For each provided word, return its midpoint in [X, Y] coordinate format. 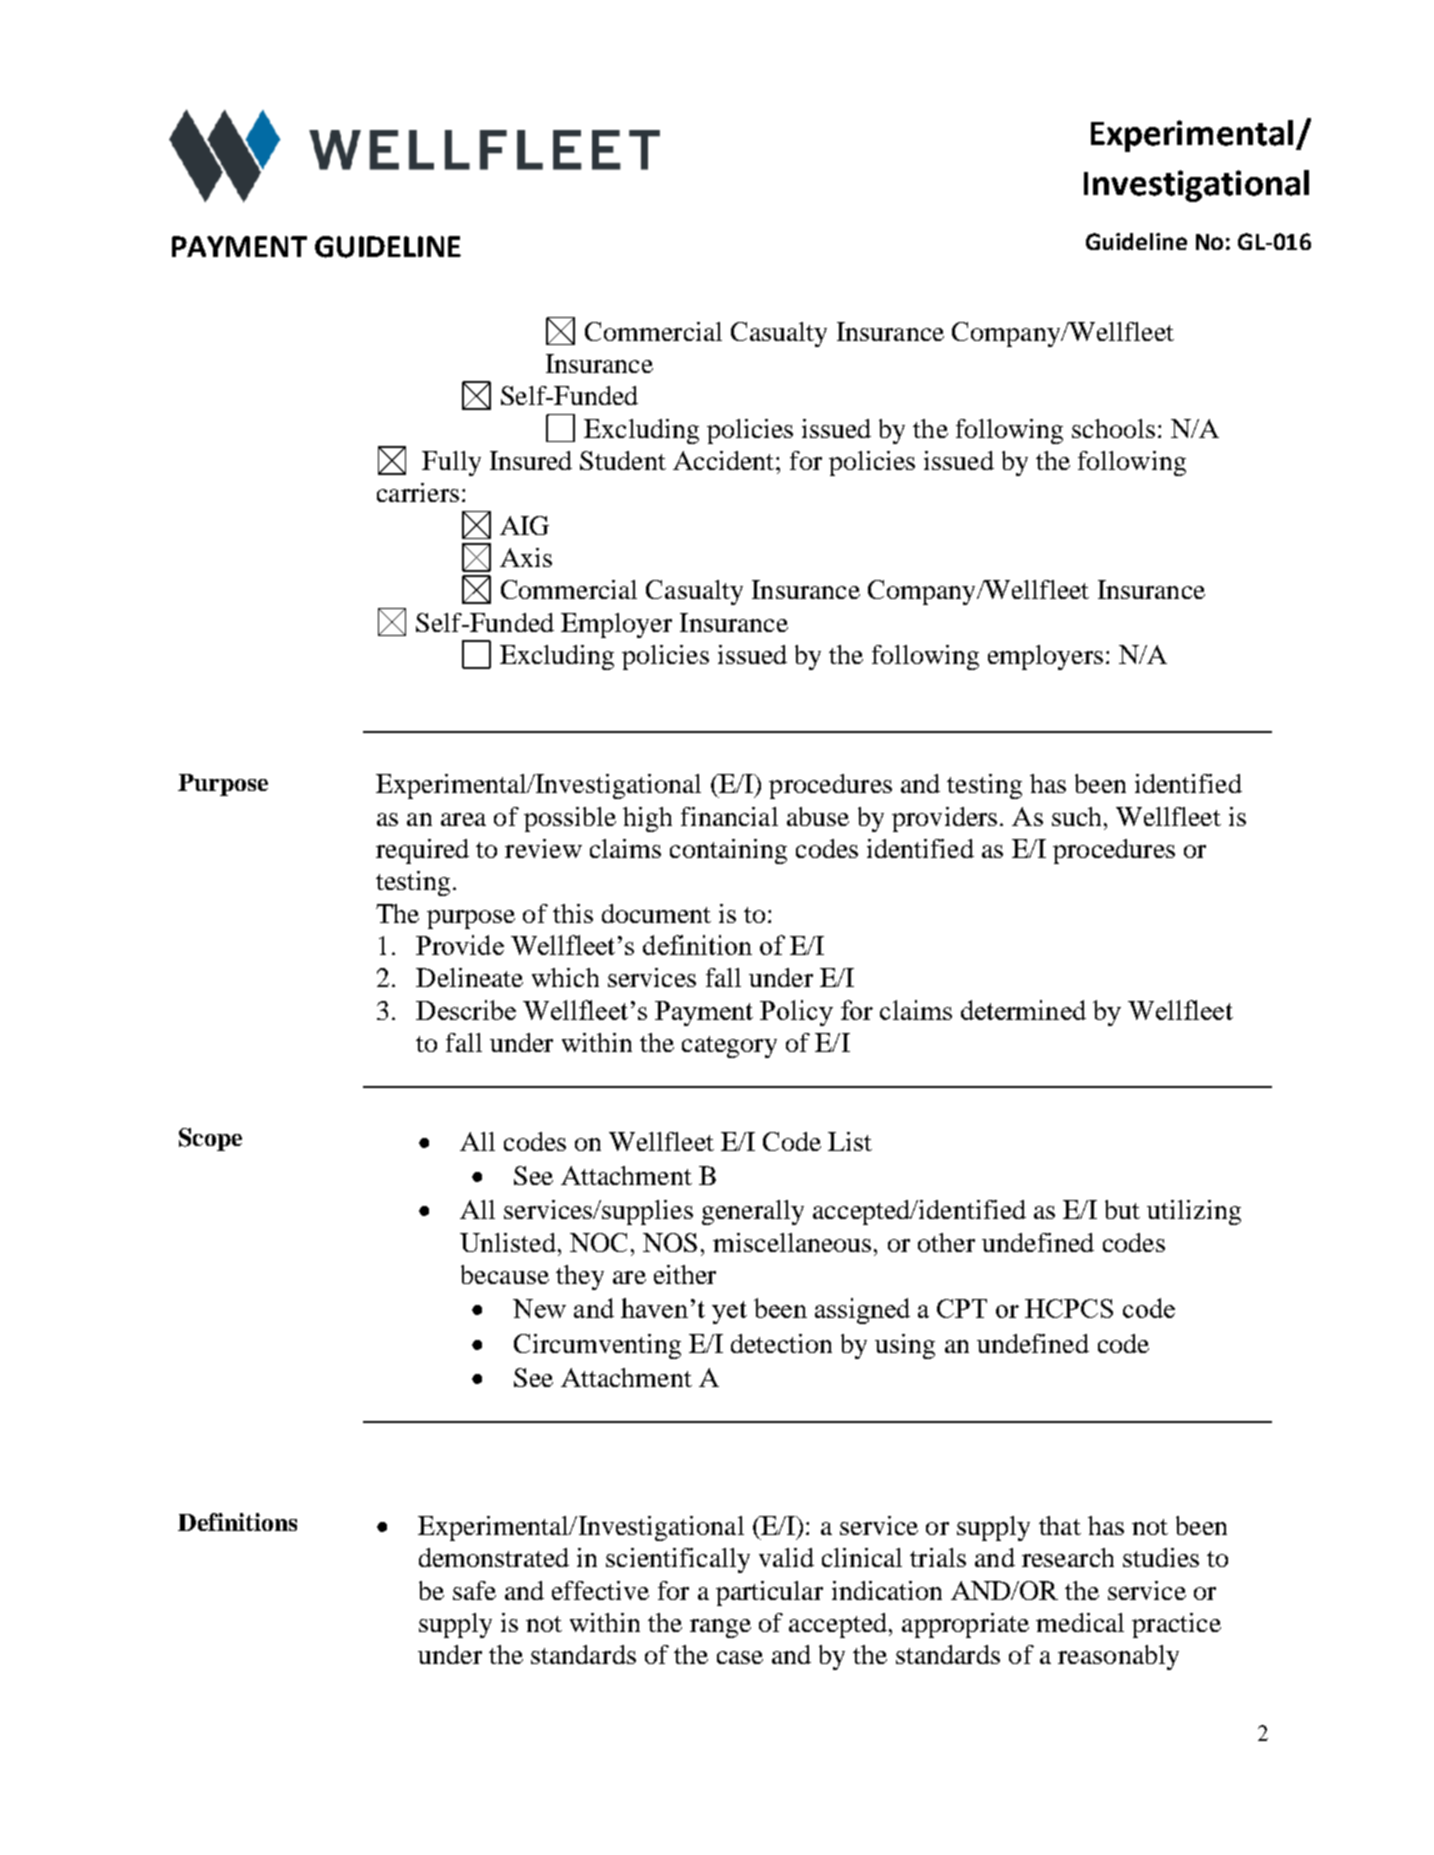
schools [1113, 428]
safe [474, 1590]
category [729, 1047]
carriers [418, 492]
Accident [725, 460]
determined [1023, 1010]
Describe [466, 1010]
